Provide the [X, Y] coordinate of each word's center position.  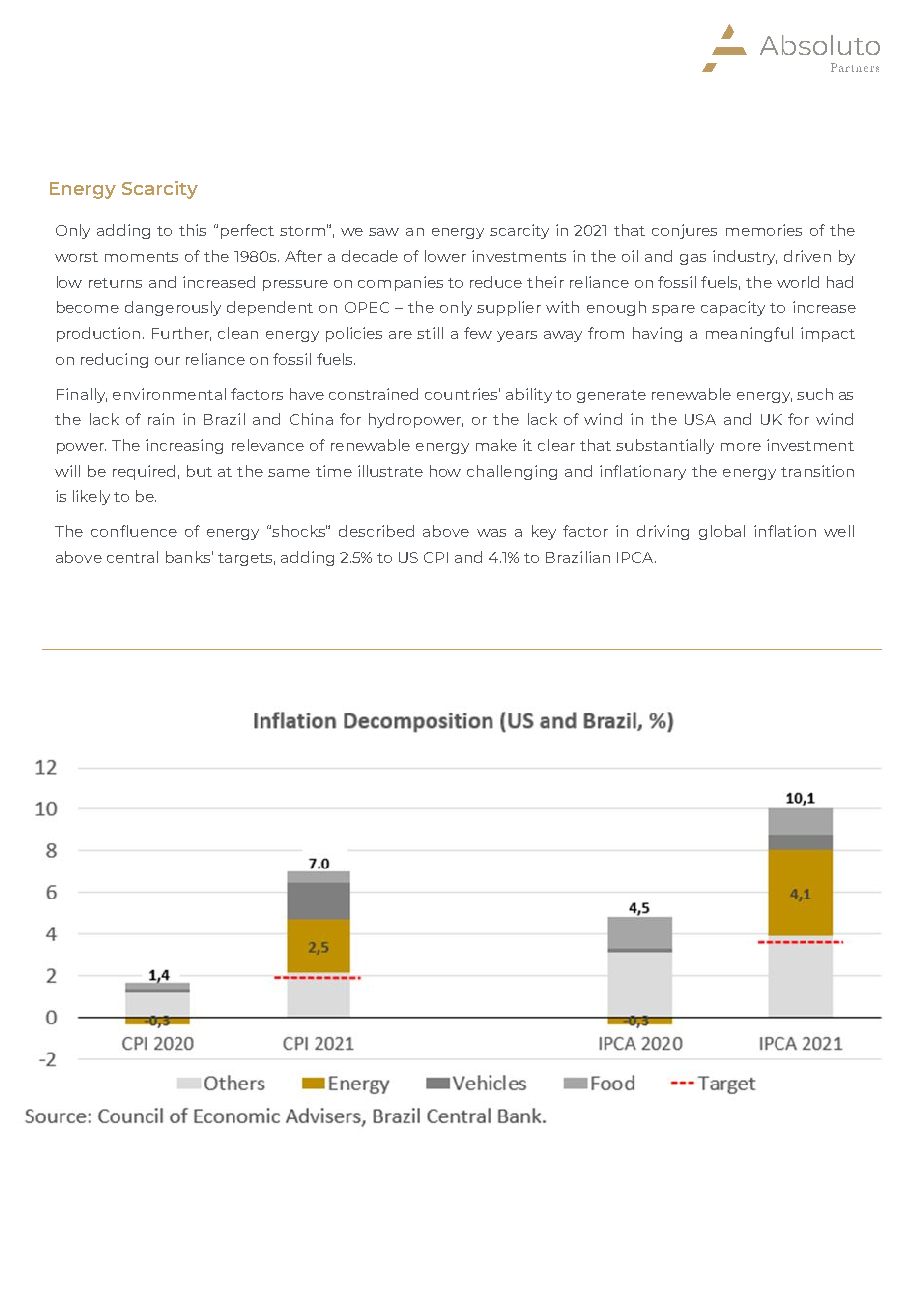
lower [445, 256]
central [132, 557]
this [192, 230]
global [722, 532]
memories [764, 230]
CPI [436, 557]
